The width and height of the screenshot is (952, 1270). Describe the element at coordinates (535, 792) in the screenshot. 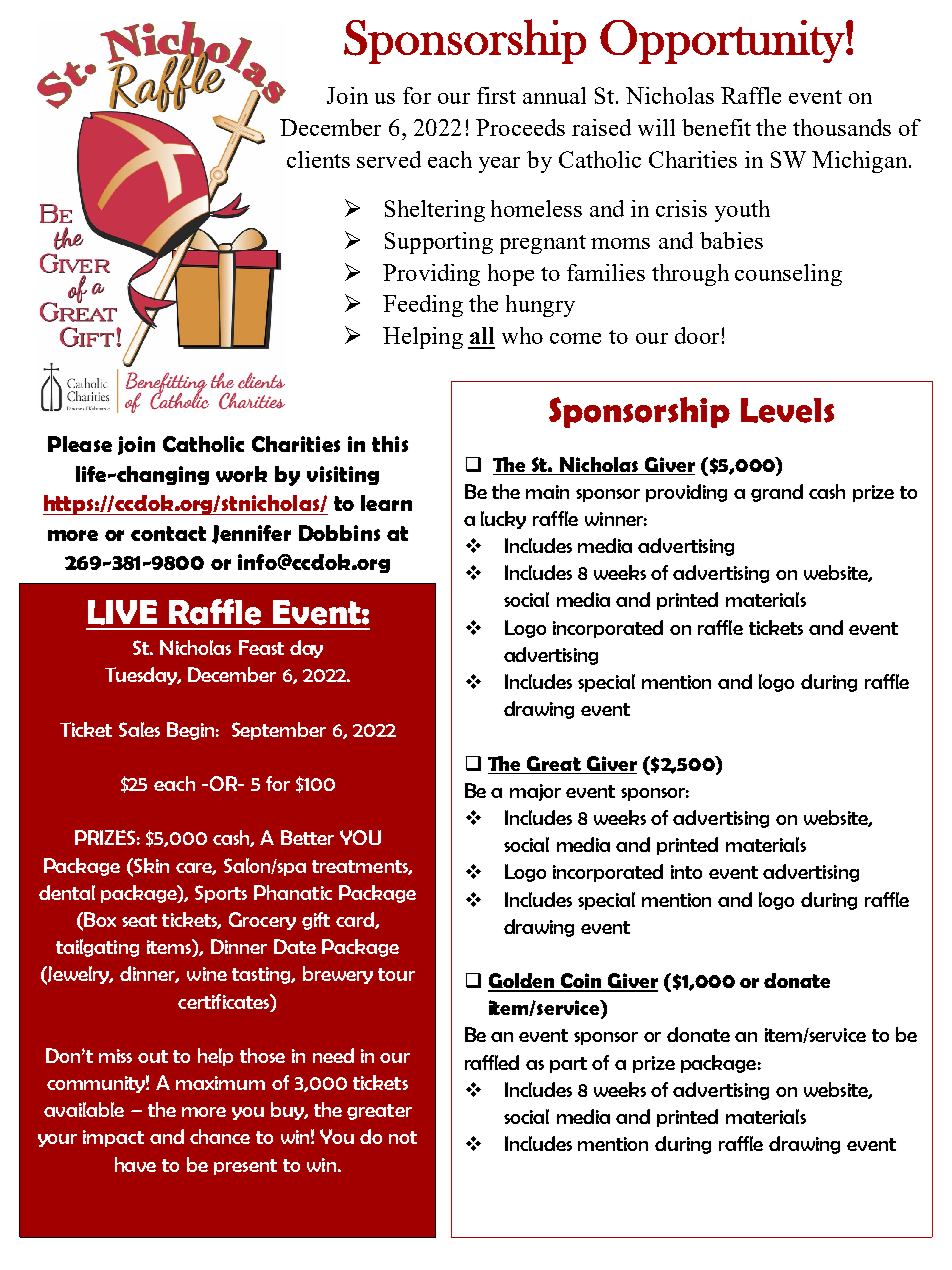

I see `major` at that location.
